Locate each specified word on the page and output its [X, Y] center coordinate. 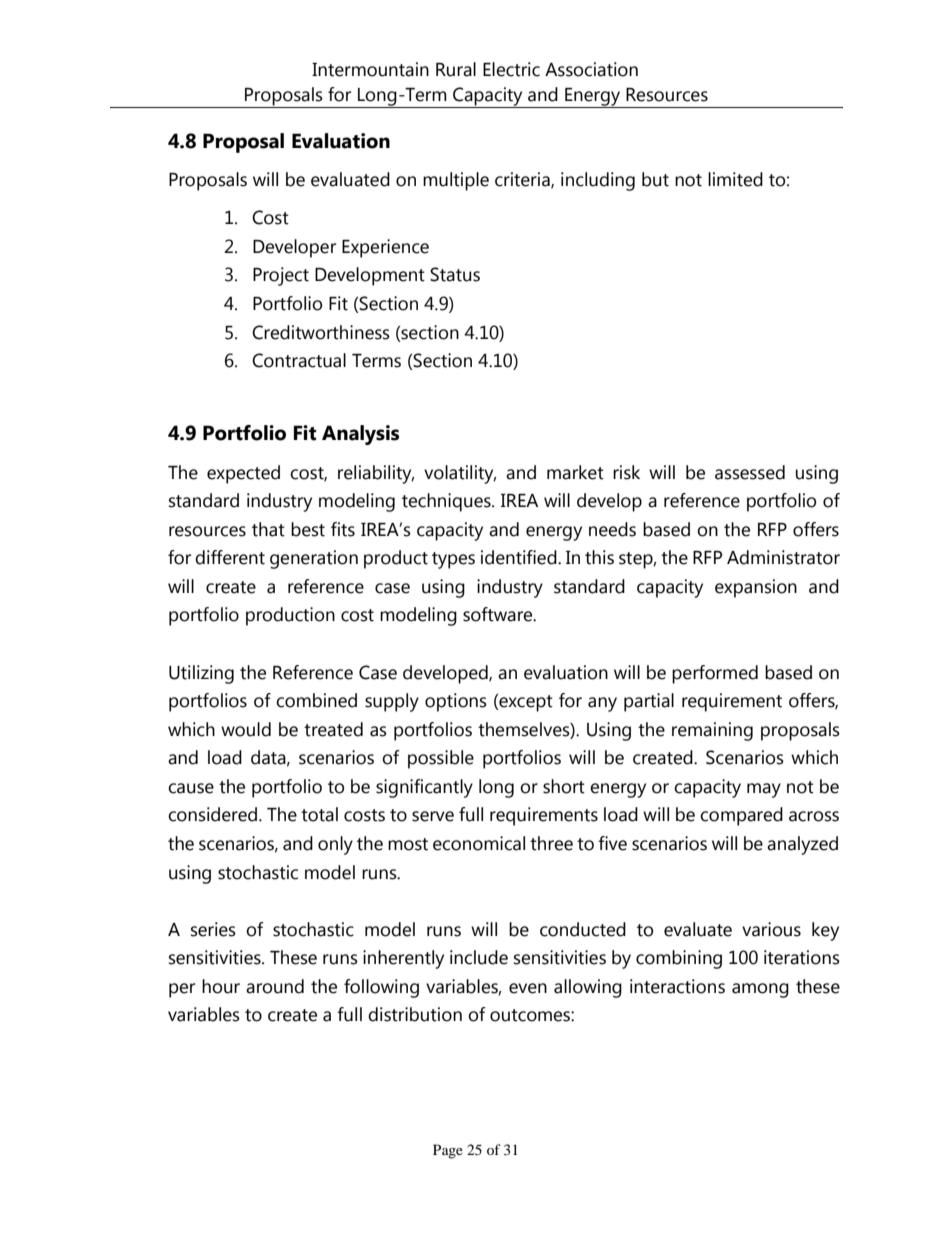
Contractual [299, 360]
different [230, 557]
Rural [456, 69]
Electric [511, 69]
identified [520, 557]
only [335, 845]
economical [479, 843]
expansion [756, 588]
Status [455, 274]
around [275, 986]
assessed [750, 472]
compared [741, 816]
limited [735, 179]
